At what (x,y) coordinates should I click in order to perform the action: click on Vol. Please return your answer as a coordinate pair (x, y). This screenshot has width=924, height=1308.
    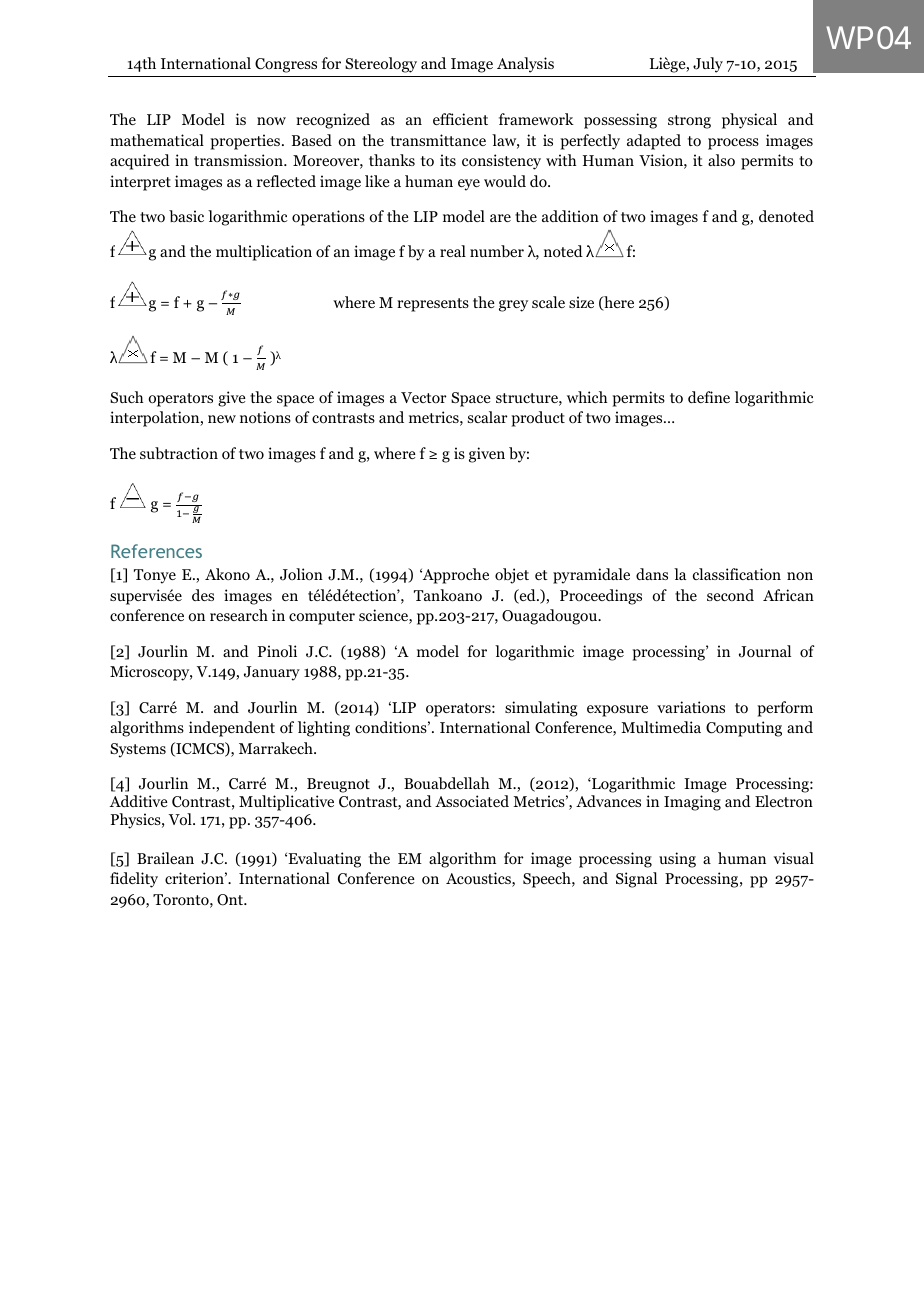
    Looking at the image, I should click on (181, 819).
